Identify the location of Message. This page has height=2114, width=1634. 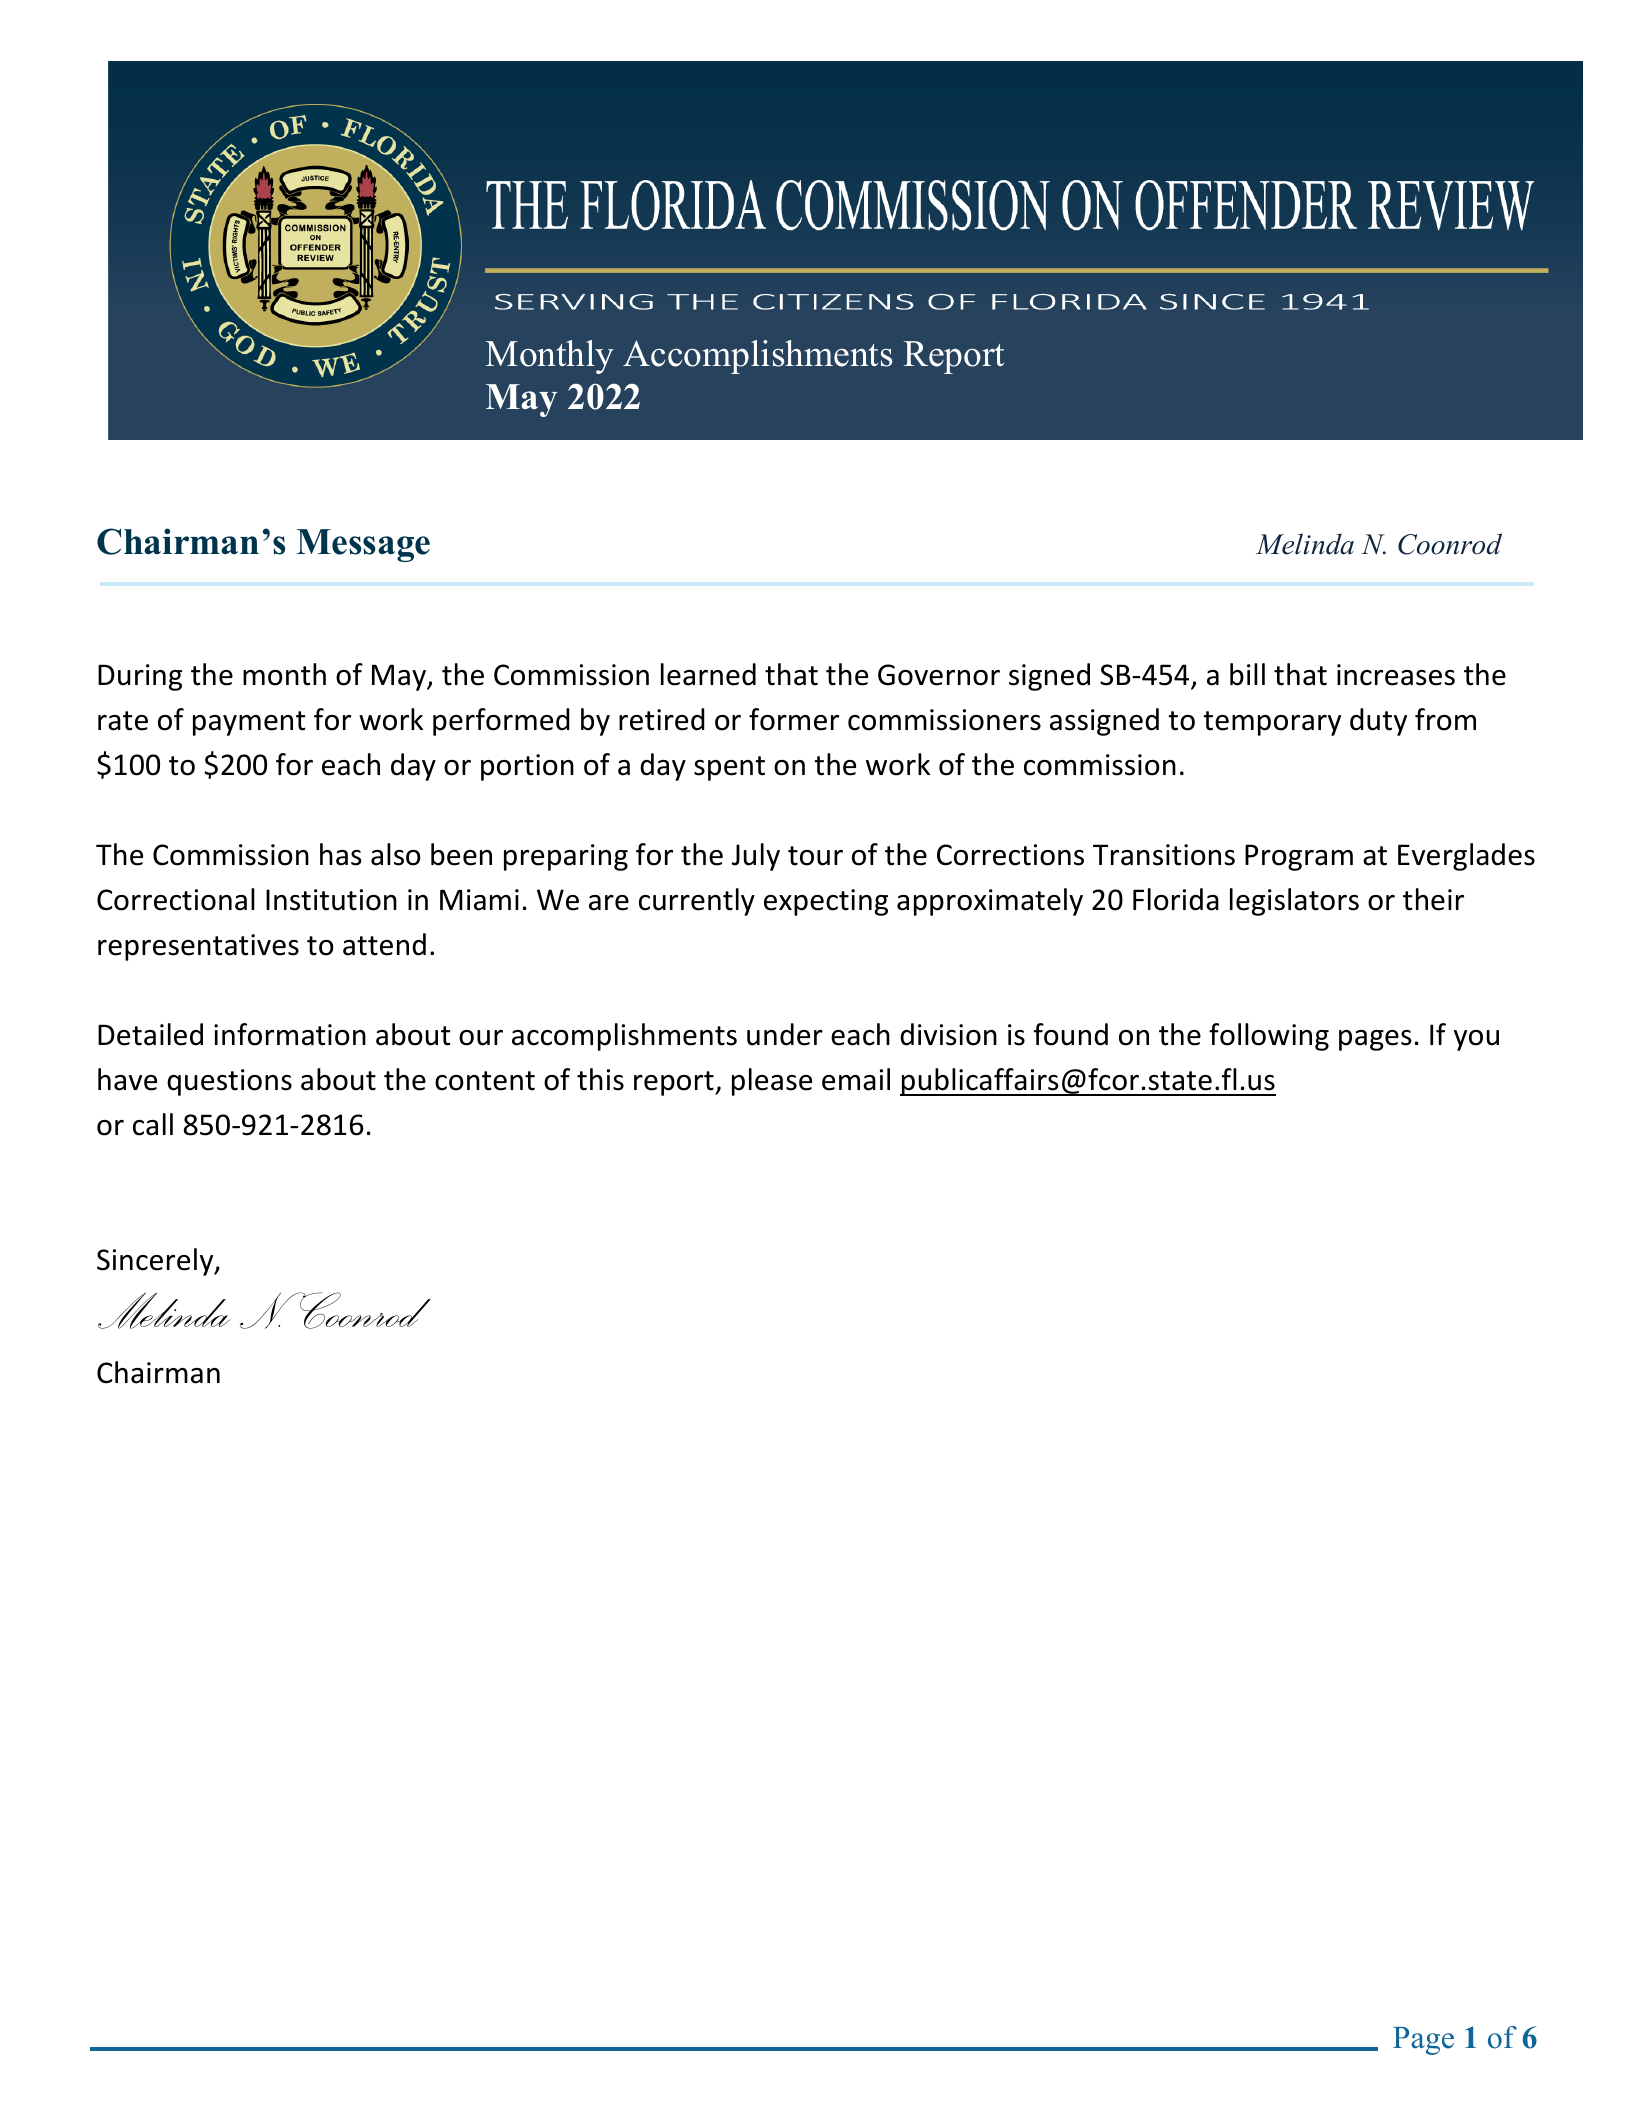
(363, 545).
